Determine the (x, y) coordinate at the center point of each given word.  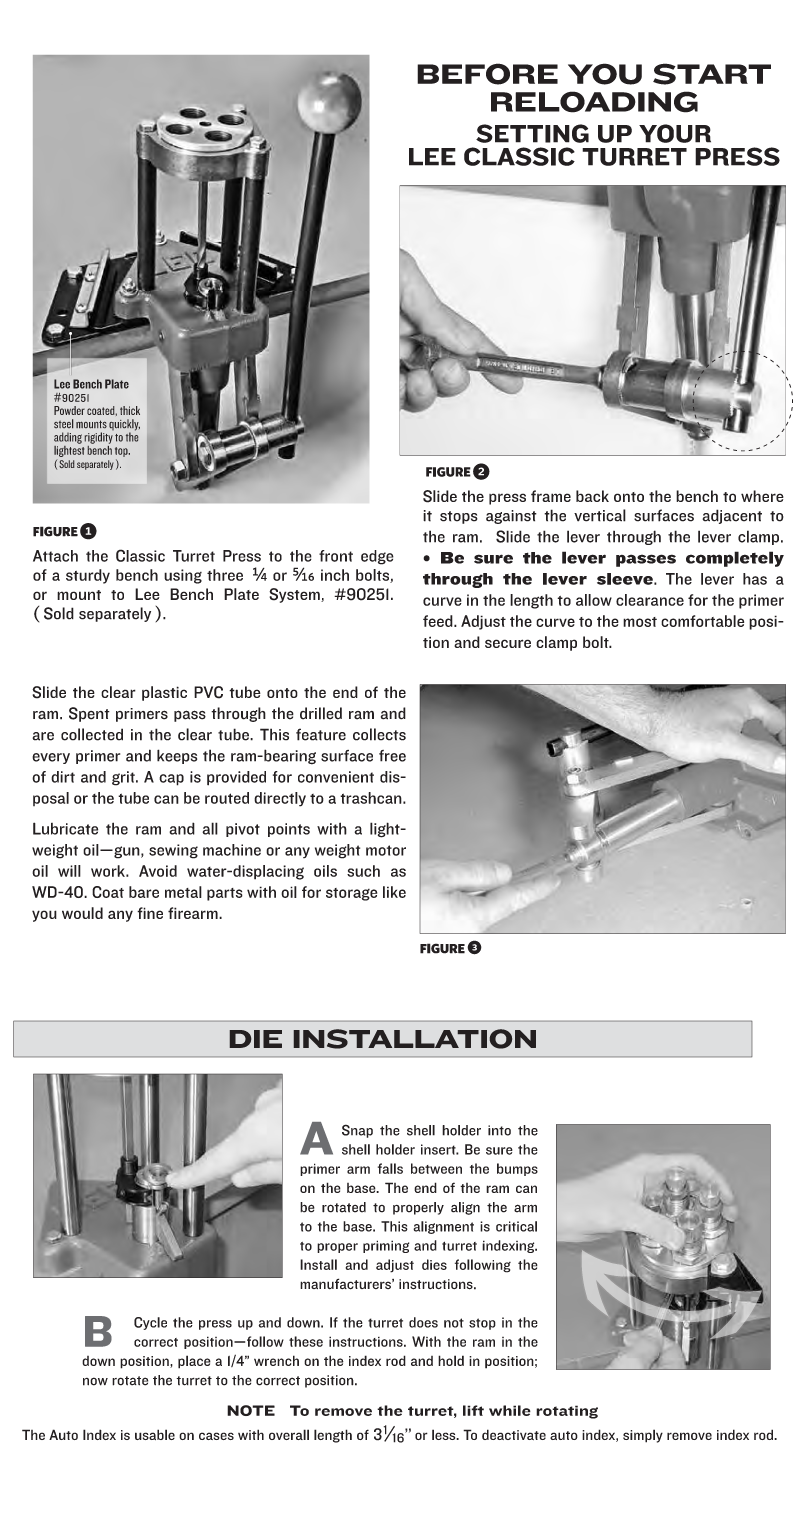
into (499, 1130)
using (183, 576)
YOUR (675, 133)
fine (150, 913)
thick (130, 410)
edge (377, 557)
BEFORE (487, 74)
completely (735, 559)
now (95, 1381)
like (394, 892)
